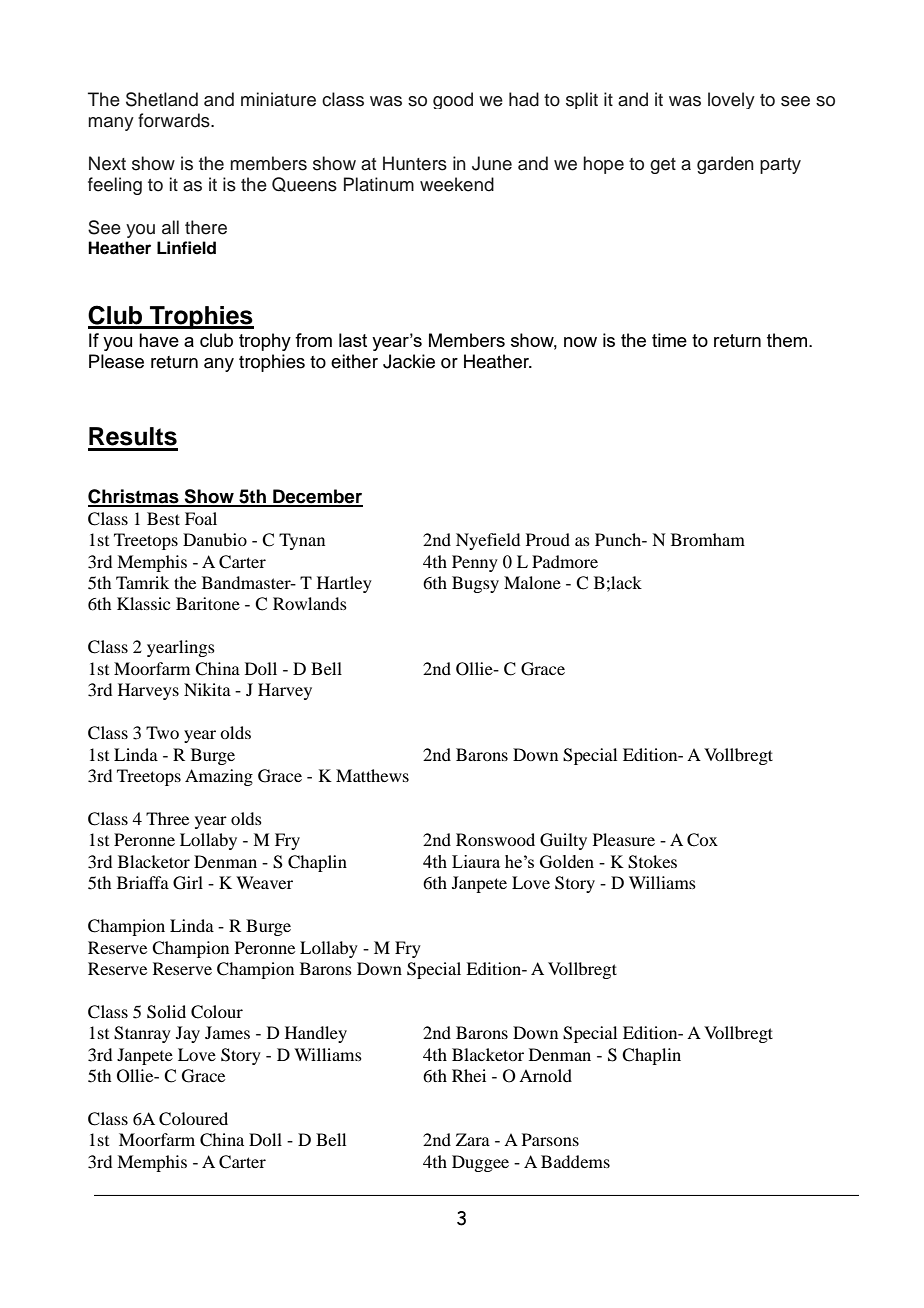  Describe the element at coordinates (188, 1034) in the screenshot. I see `Jay` at that location.
